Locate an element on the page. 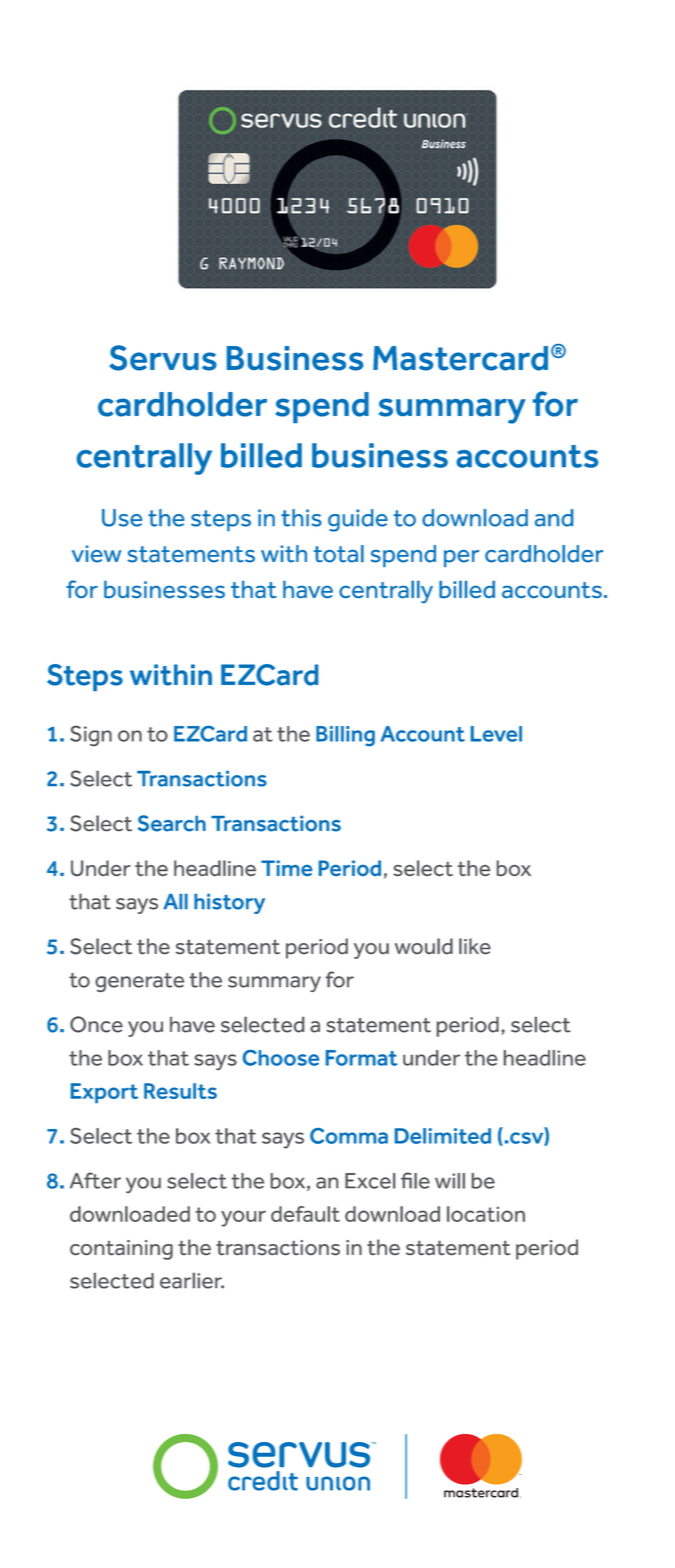 This image has height=1568, width=675. generate is located at coordinates (139, 982).
